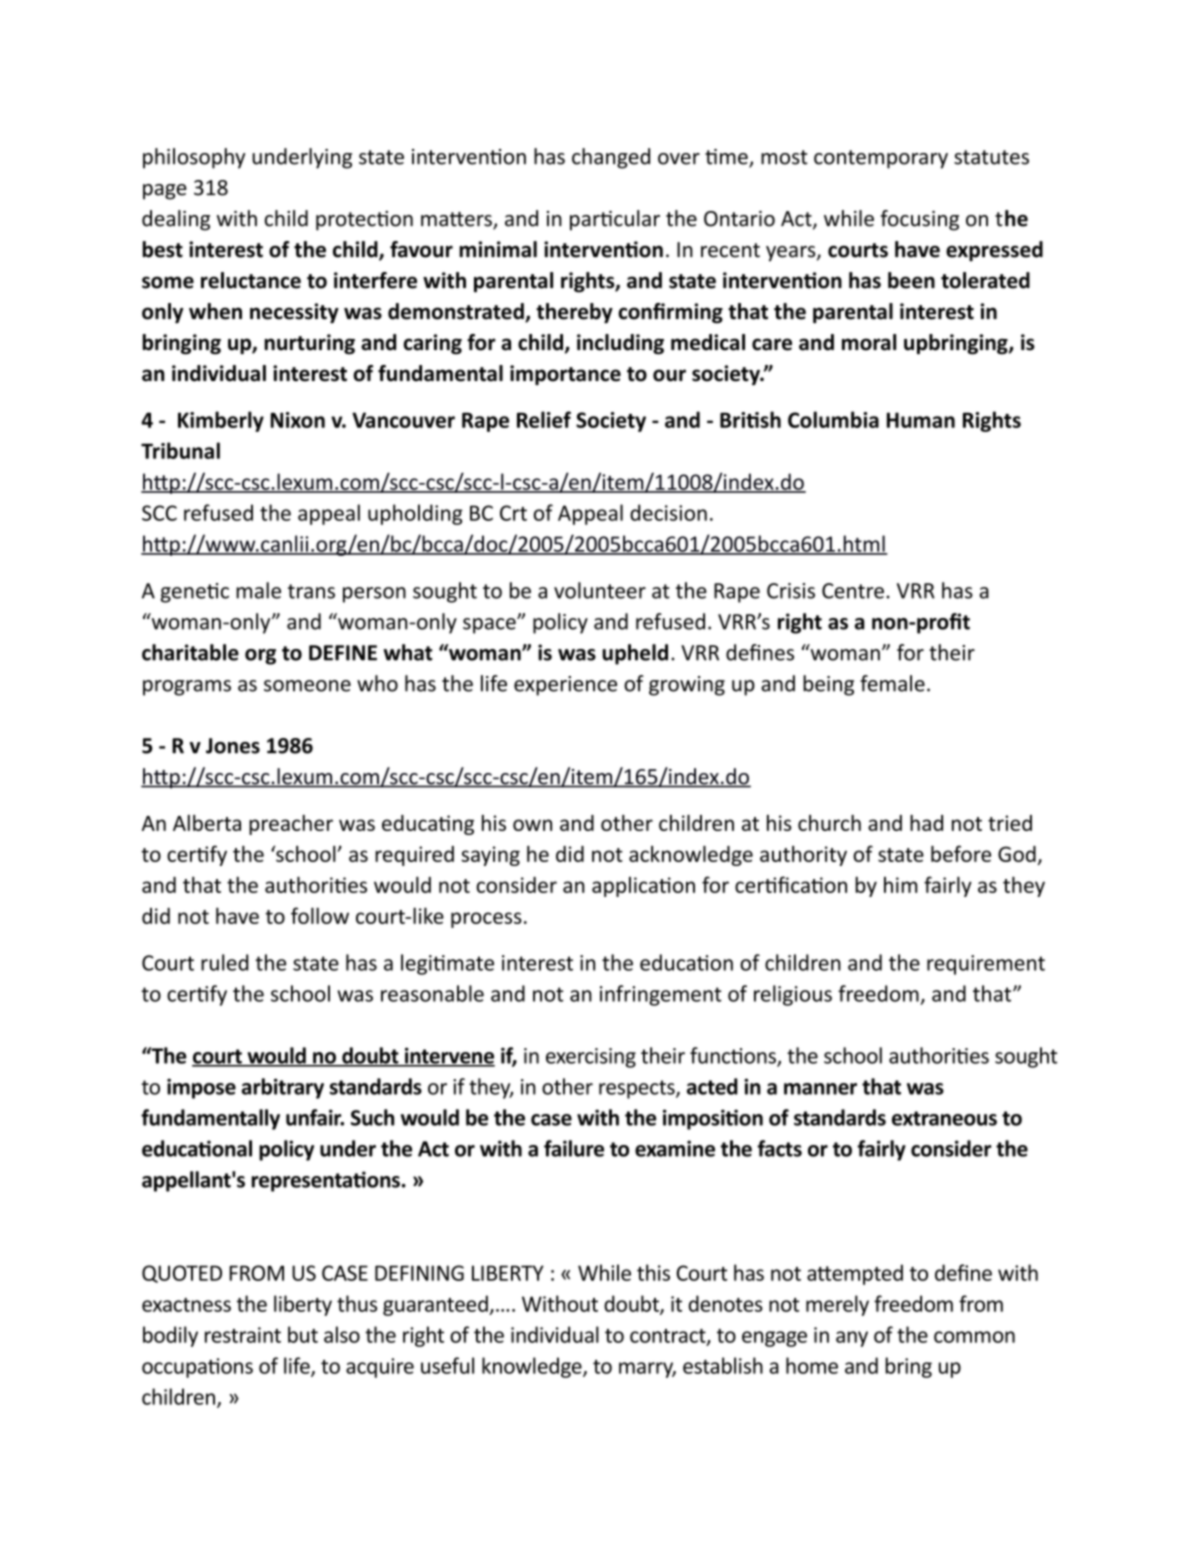 The height and width of the screenshot is (1553, 1200). Describe the element at coordinates (194, 158) in the screenshot. I see `philosophy` at that location.
